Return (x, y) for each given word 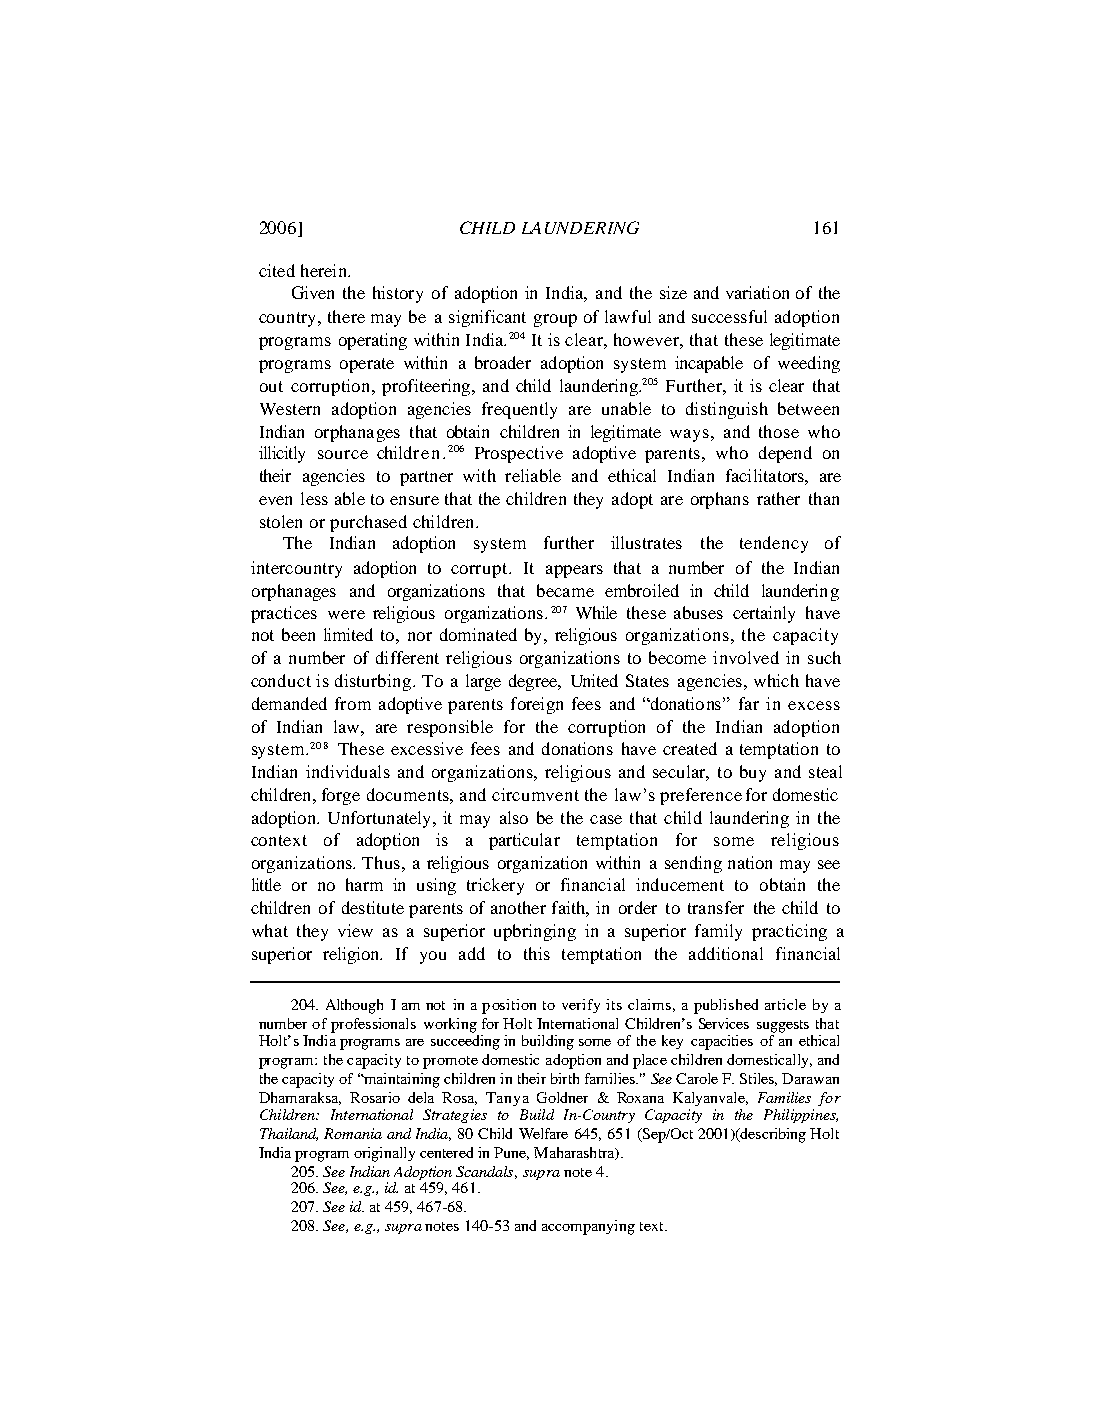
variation (757, 292)
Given (313, 292)
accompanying (588, 1227)
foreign (537, 705)
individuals (348, 771)
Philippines (801, 1116)
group (555, 320)
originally (384, 1154)
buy (753, 773)
